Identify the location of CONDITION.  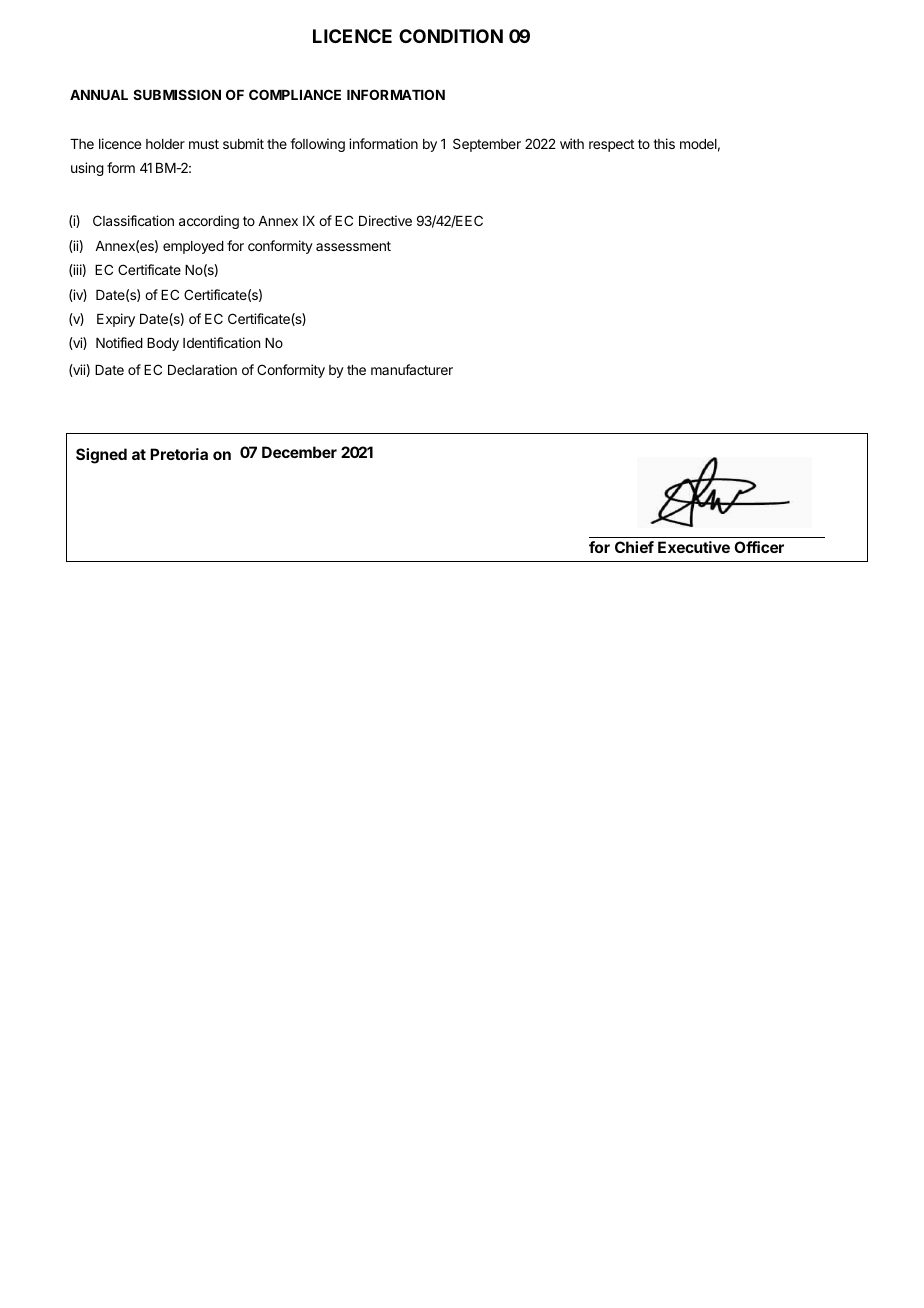
(451, 36).
